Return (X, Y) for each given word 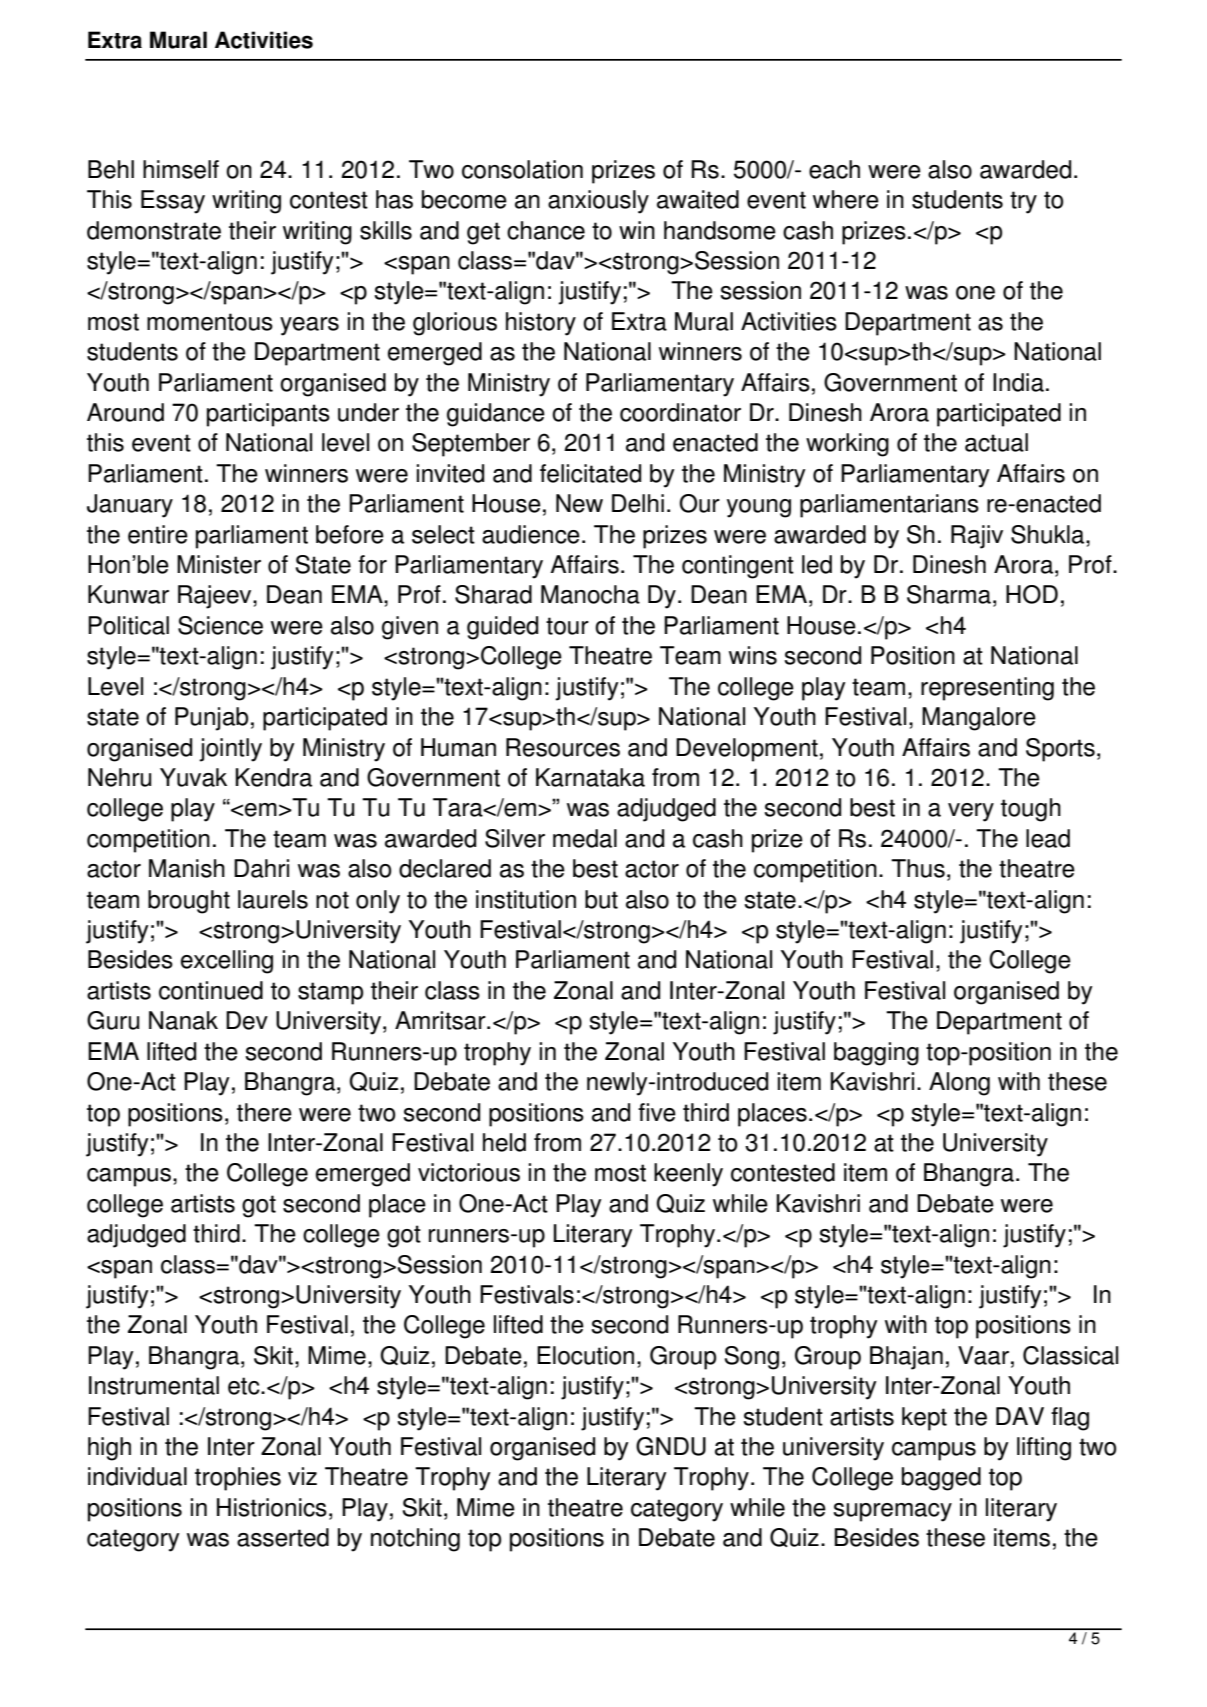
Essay (173, 202)
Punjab (211, 719)
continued (211, 990)
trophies (238, 1479)
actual (996, 442)
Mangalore (979, 719)
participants (268, 415)
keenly (688, 1175)
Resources (563, 747)
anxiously (598, 202)
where (846, 199)
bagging (876, 1054)
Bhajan (906, 1358)
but (601, 899)
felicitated (590, 473)
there (264, 1112)
